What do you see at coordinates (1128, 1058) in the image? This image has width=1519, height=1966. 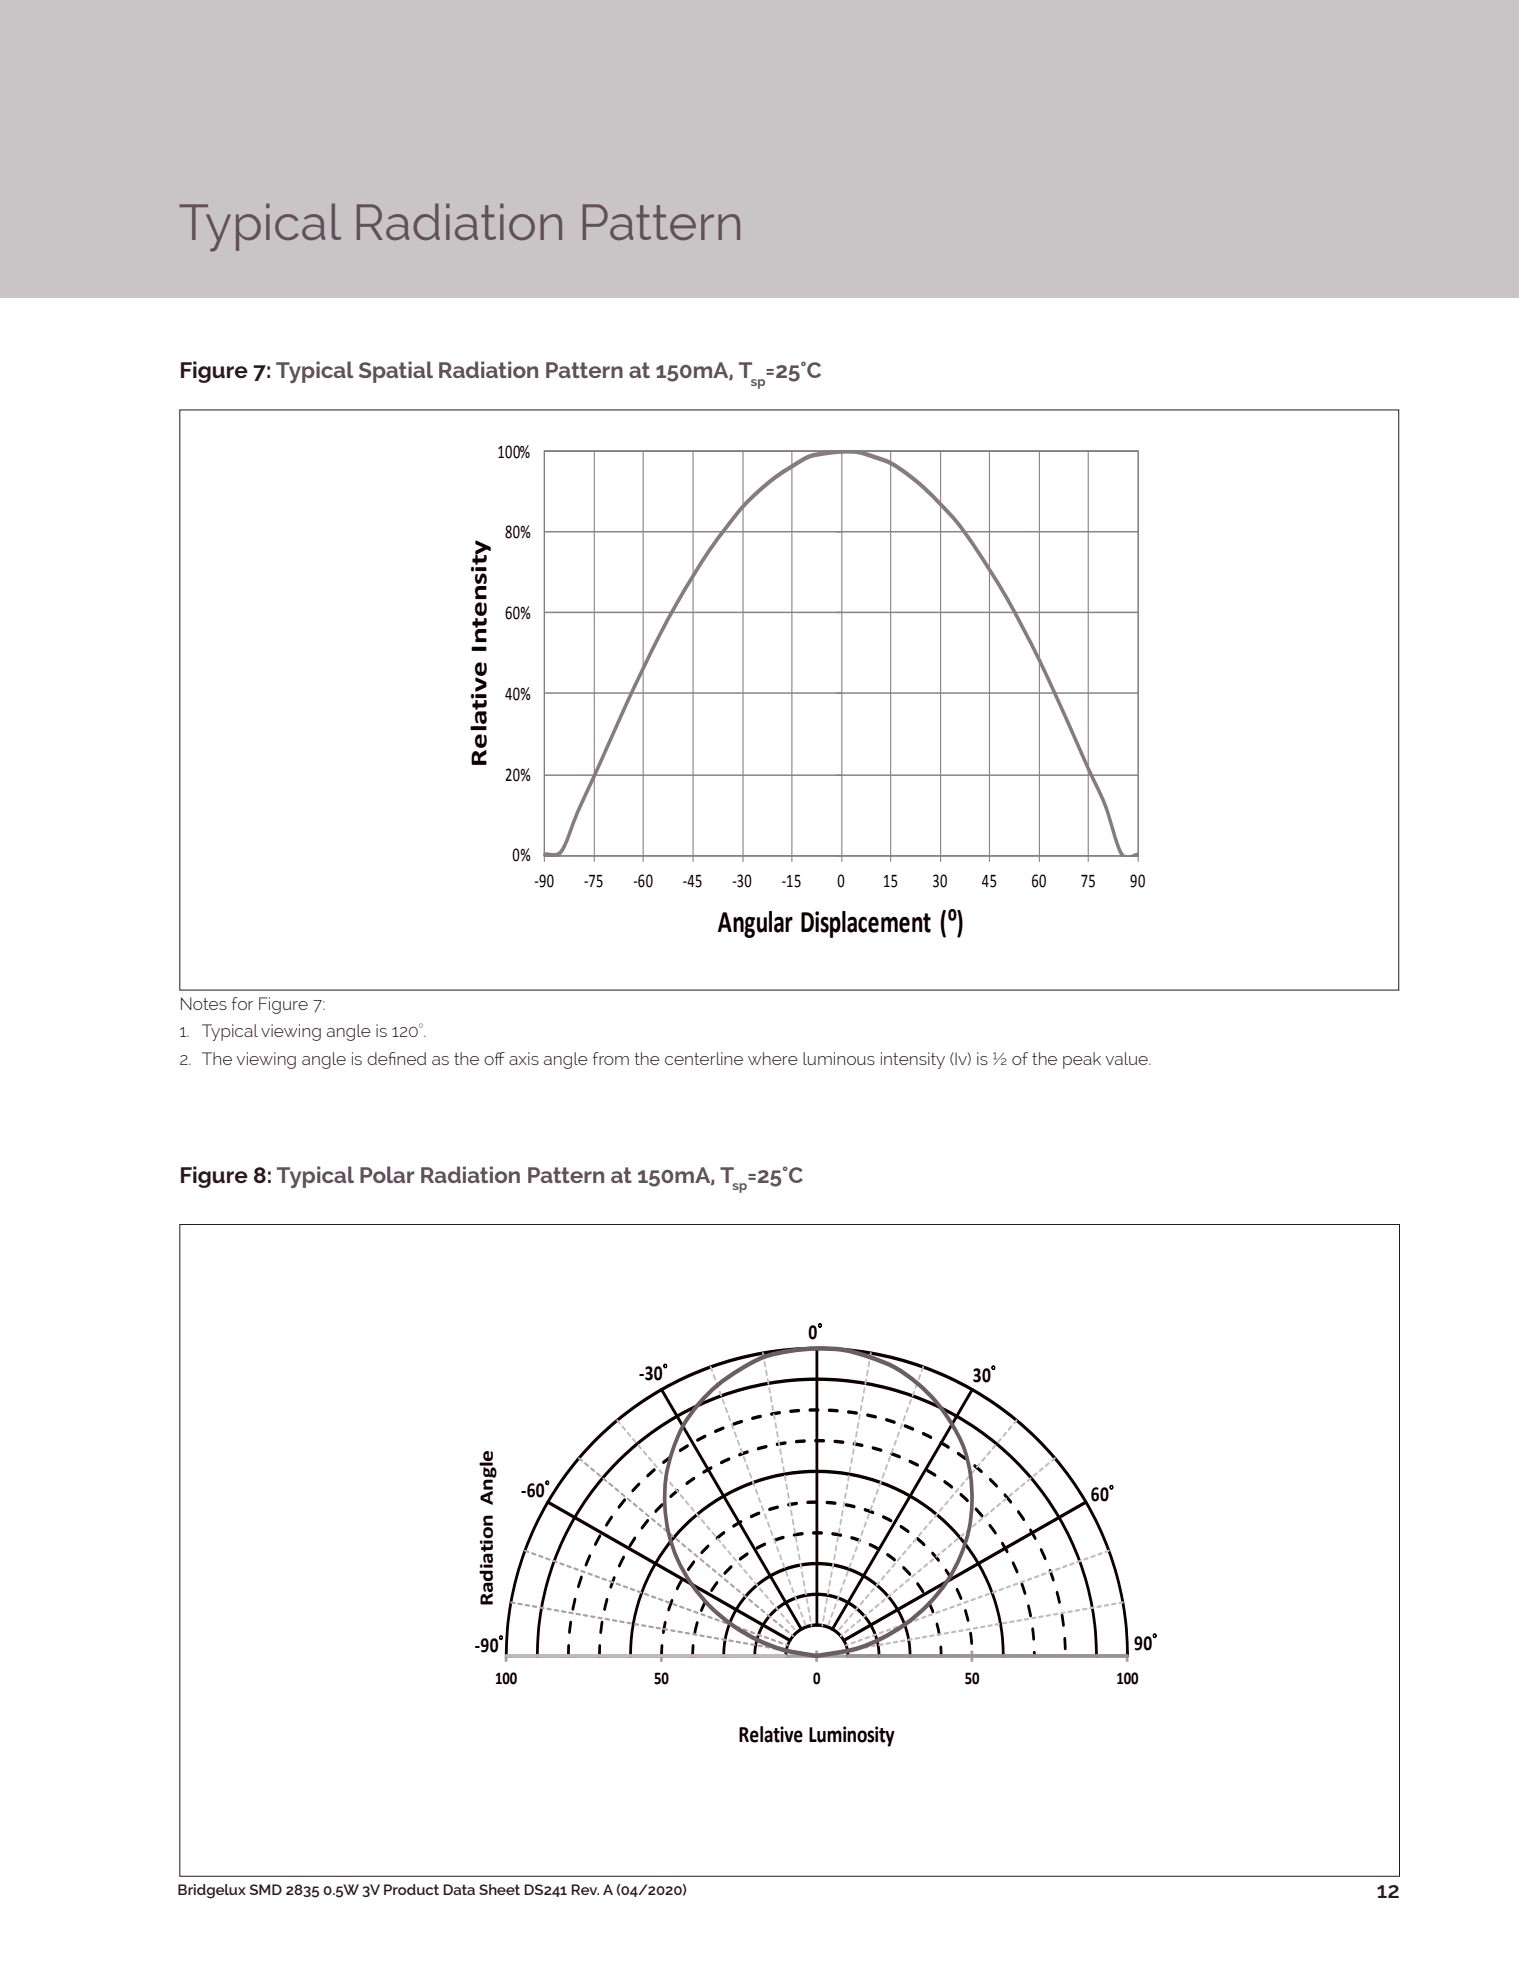 I see `value` at bounding box center [1128, 1058].
